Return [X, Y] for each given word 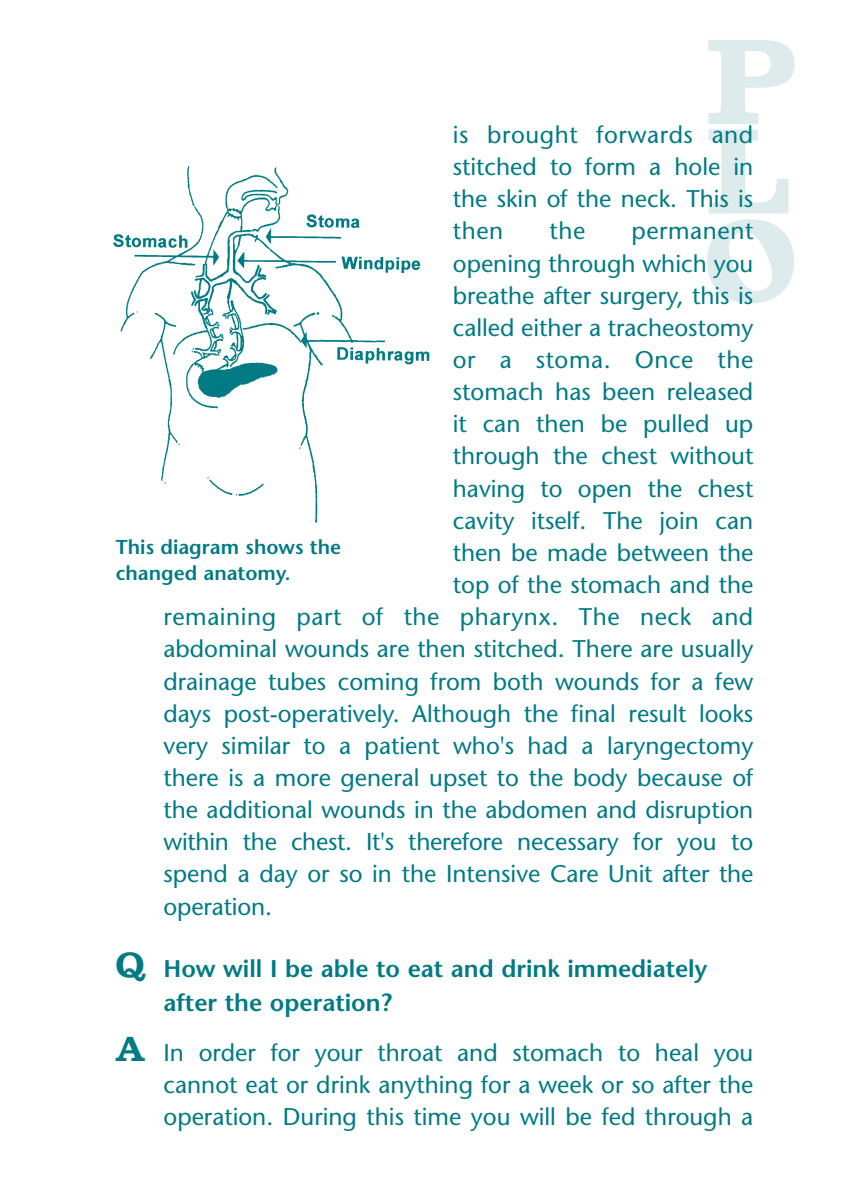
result [658, 713]
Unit [630, 874]
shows [274, 546]
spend [195, 876]
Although [461, 716]
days [187, 716]
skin [516, 198]
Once [664, 360]
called [483, 327]
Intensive [494, 873]
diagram [199, 549]
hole [698, 166]
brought [533, 137]
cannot [200, 1085]
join [678, 523]
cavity [483, 523]
